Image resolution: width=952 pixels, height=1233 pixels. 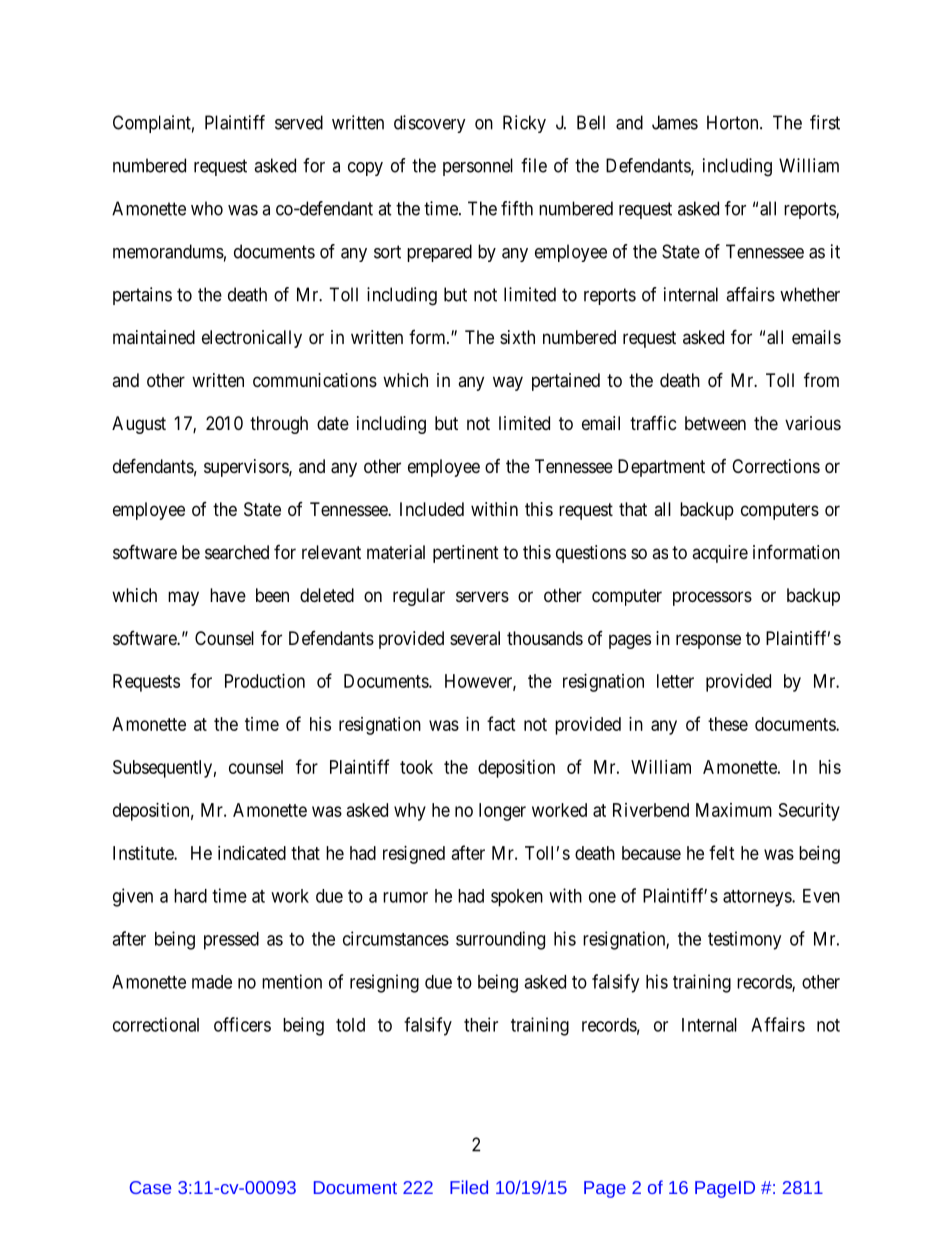 What do you see at coordinates (478, 167) in the screenshot?
I see `personnel` at bounding box center [478, 167].
